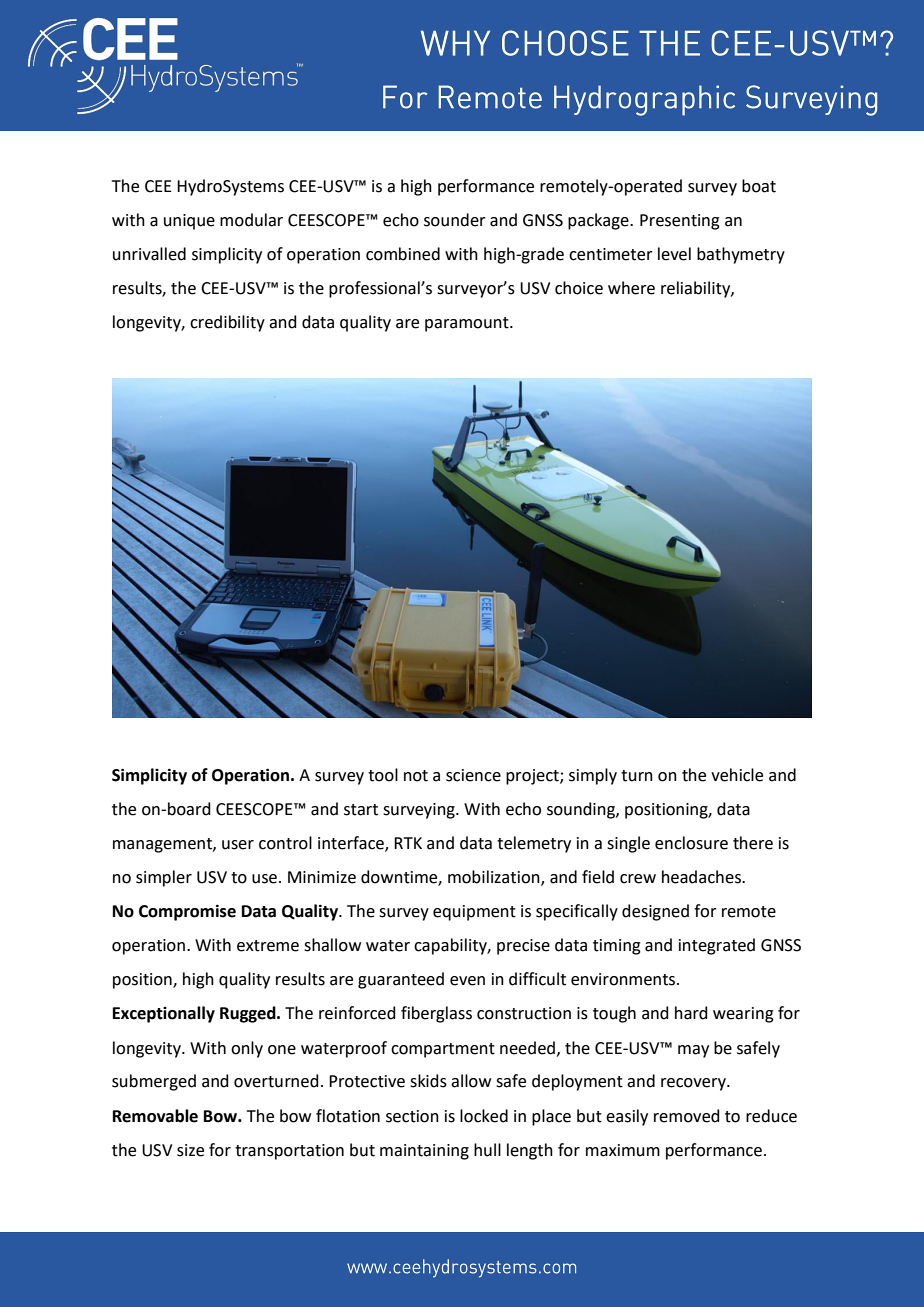  What do you see at coordinates (190, 1150) in the screenshot?
I see `size` at bounding box center [190, 1150].
